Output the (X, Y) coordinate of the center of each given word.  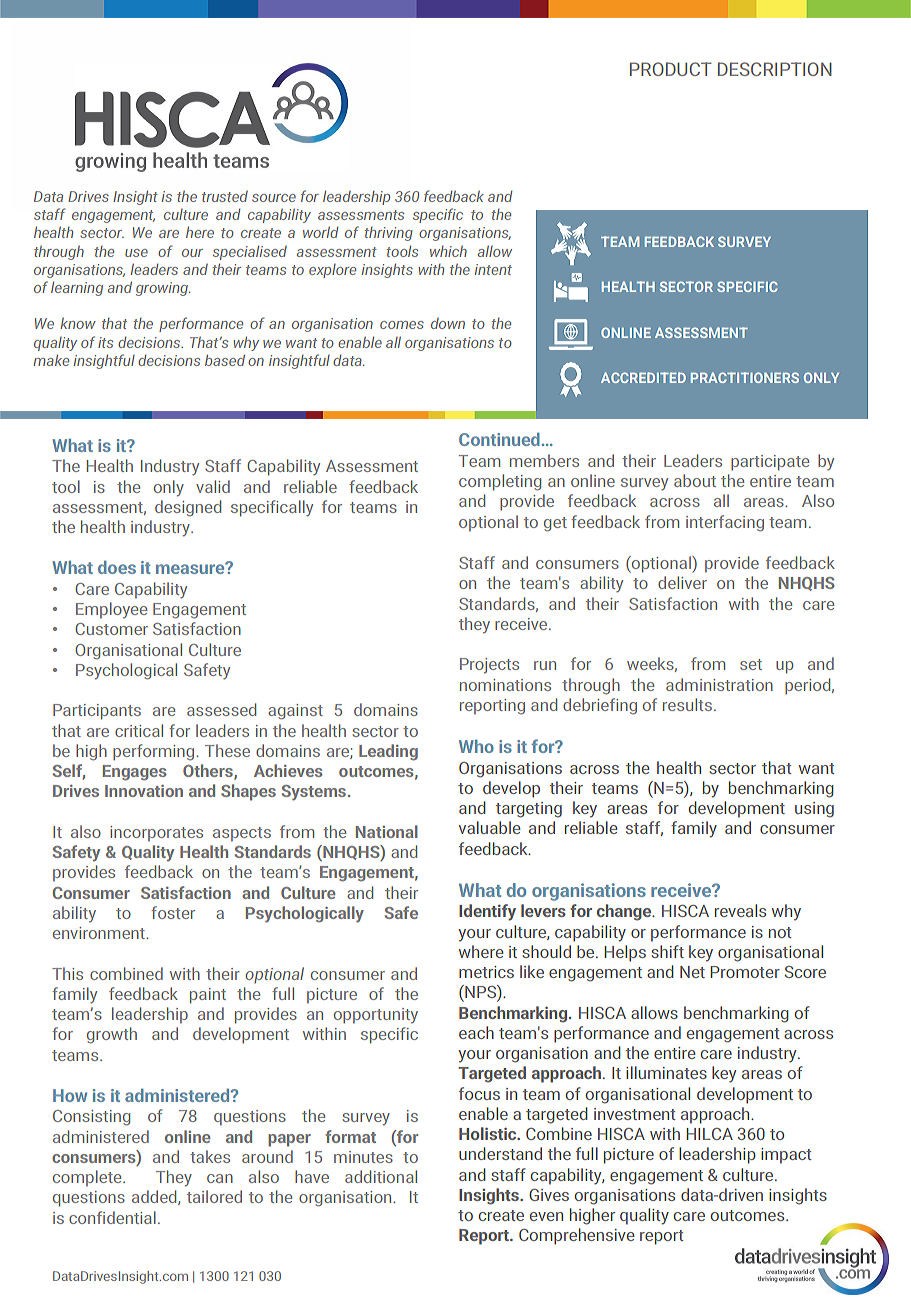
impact (786, 1156)
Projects (489, 666)
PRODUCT (671, 69)
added (155, 1197)
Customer (111, 629)
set (751, 664)
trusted (225, 196)
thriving (388, 234)
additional (381, 1176)
